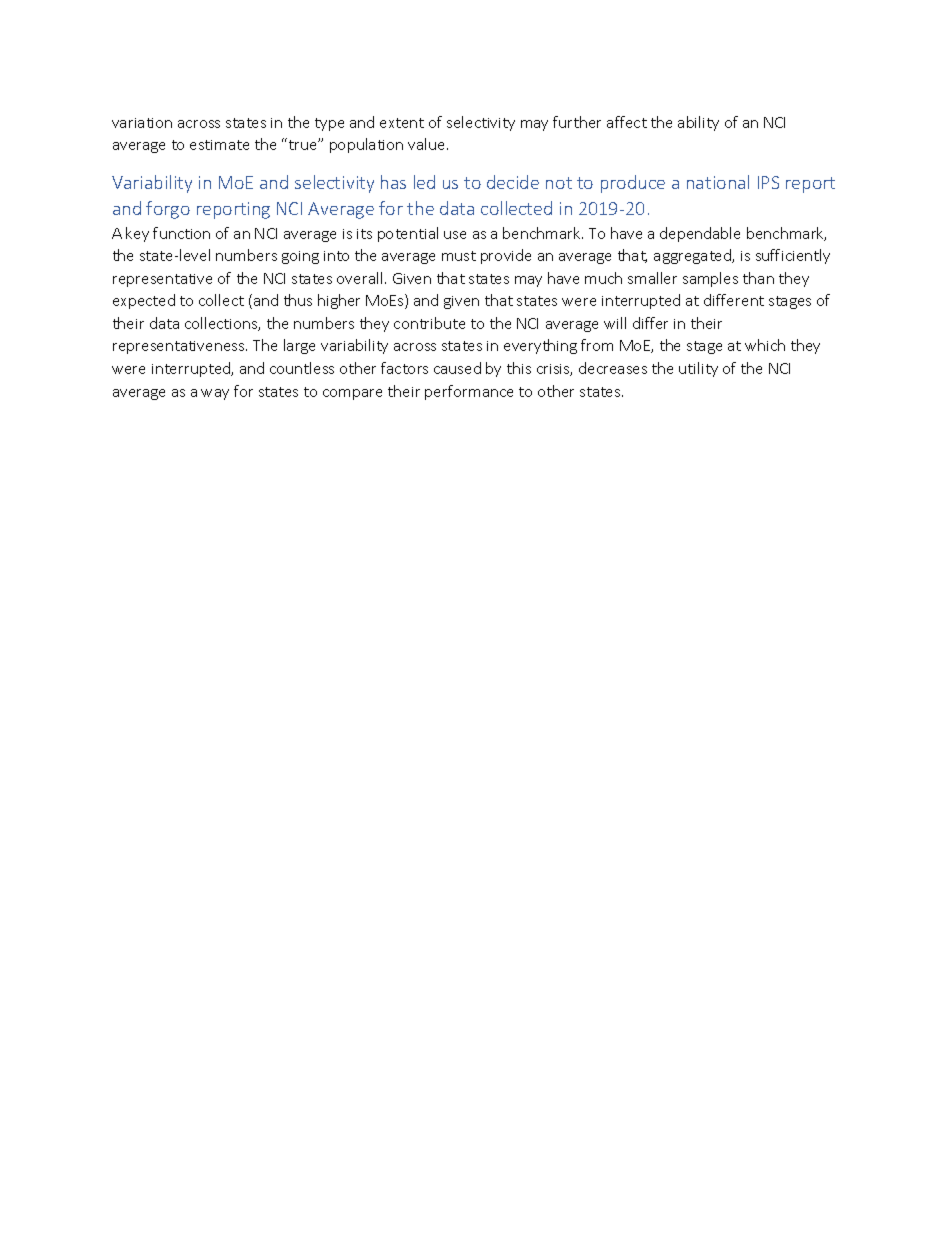 This image has width=952, height=1233. Describe the element at coordinates (469, 392) in the image. I see `performance` at that location.
